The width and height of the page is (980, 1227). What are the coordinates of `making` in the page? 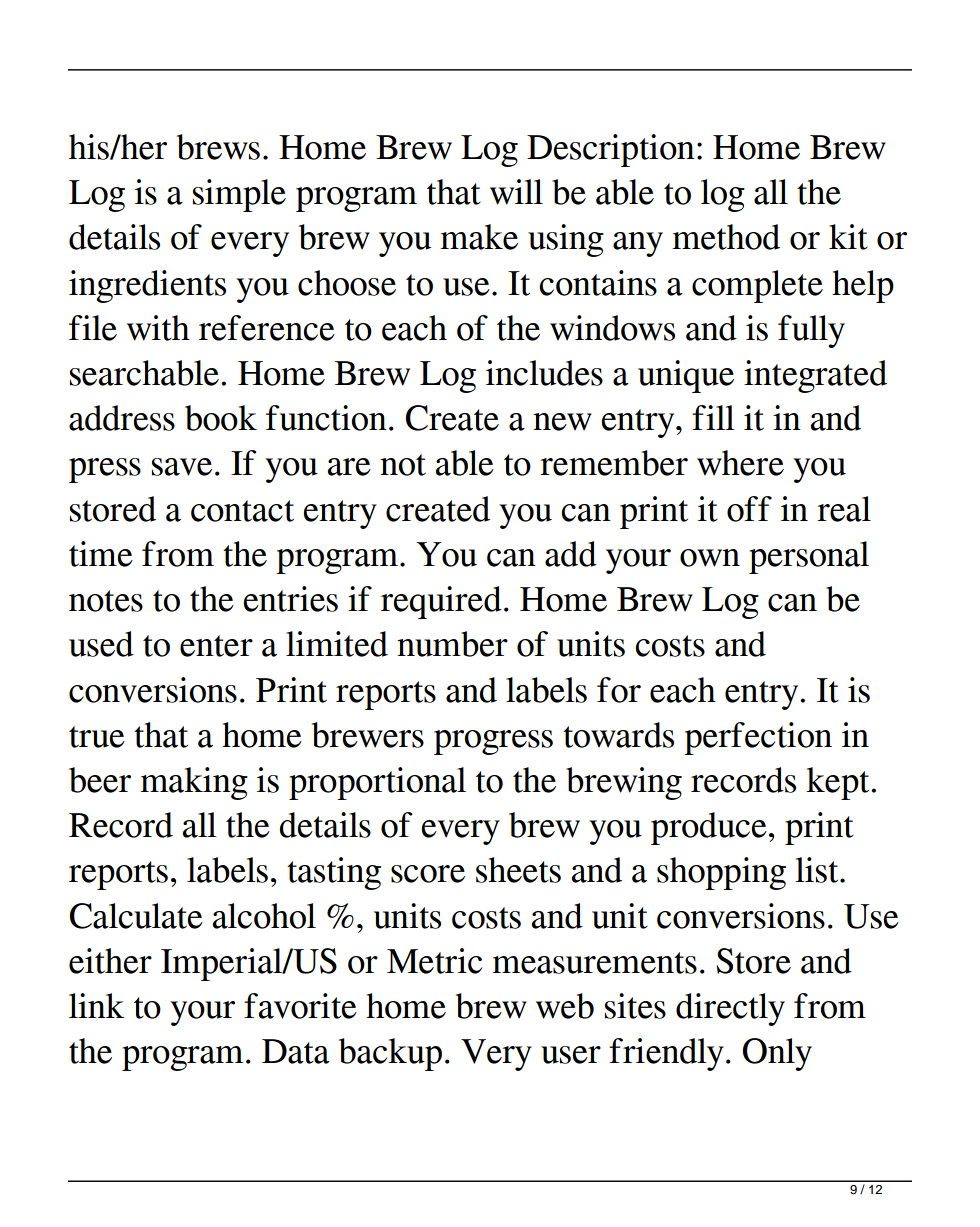 It's located at (194, 783).
